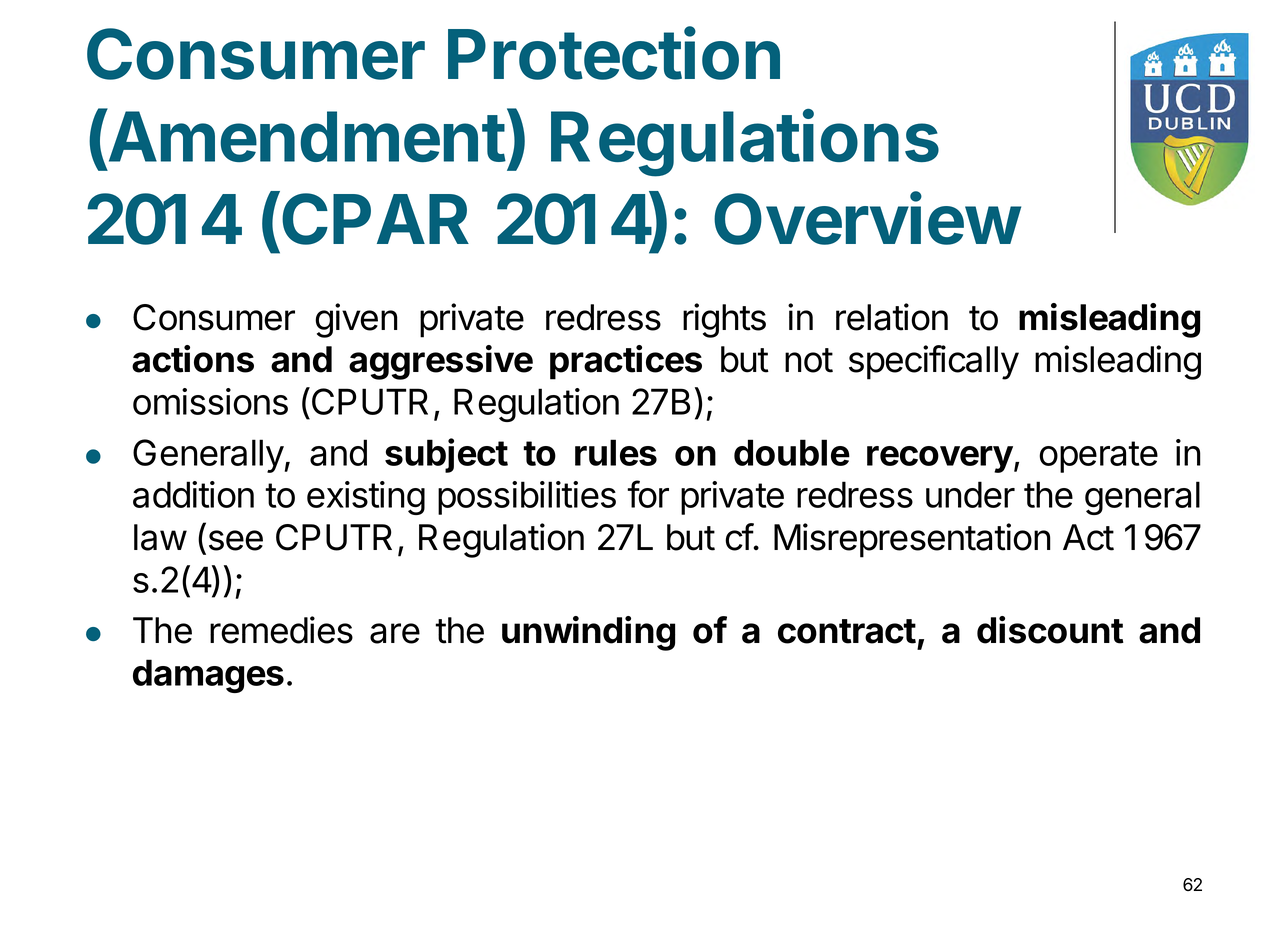 This page has height=952, width=1286. I want to click on Overview, so click(867, 218).
